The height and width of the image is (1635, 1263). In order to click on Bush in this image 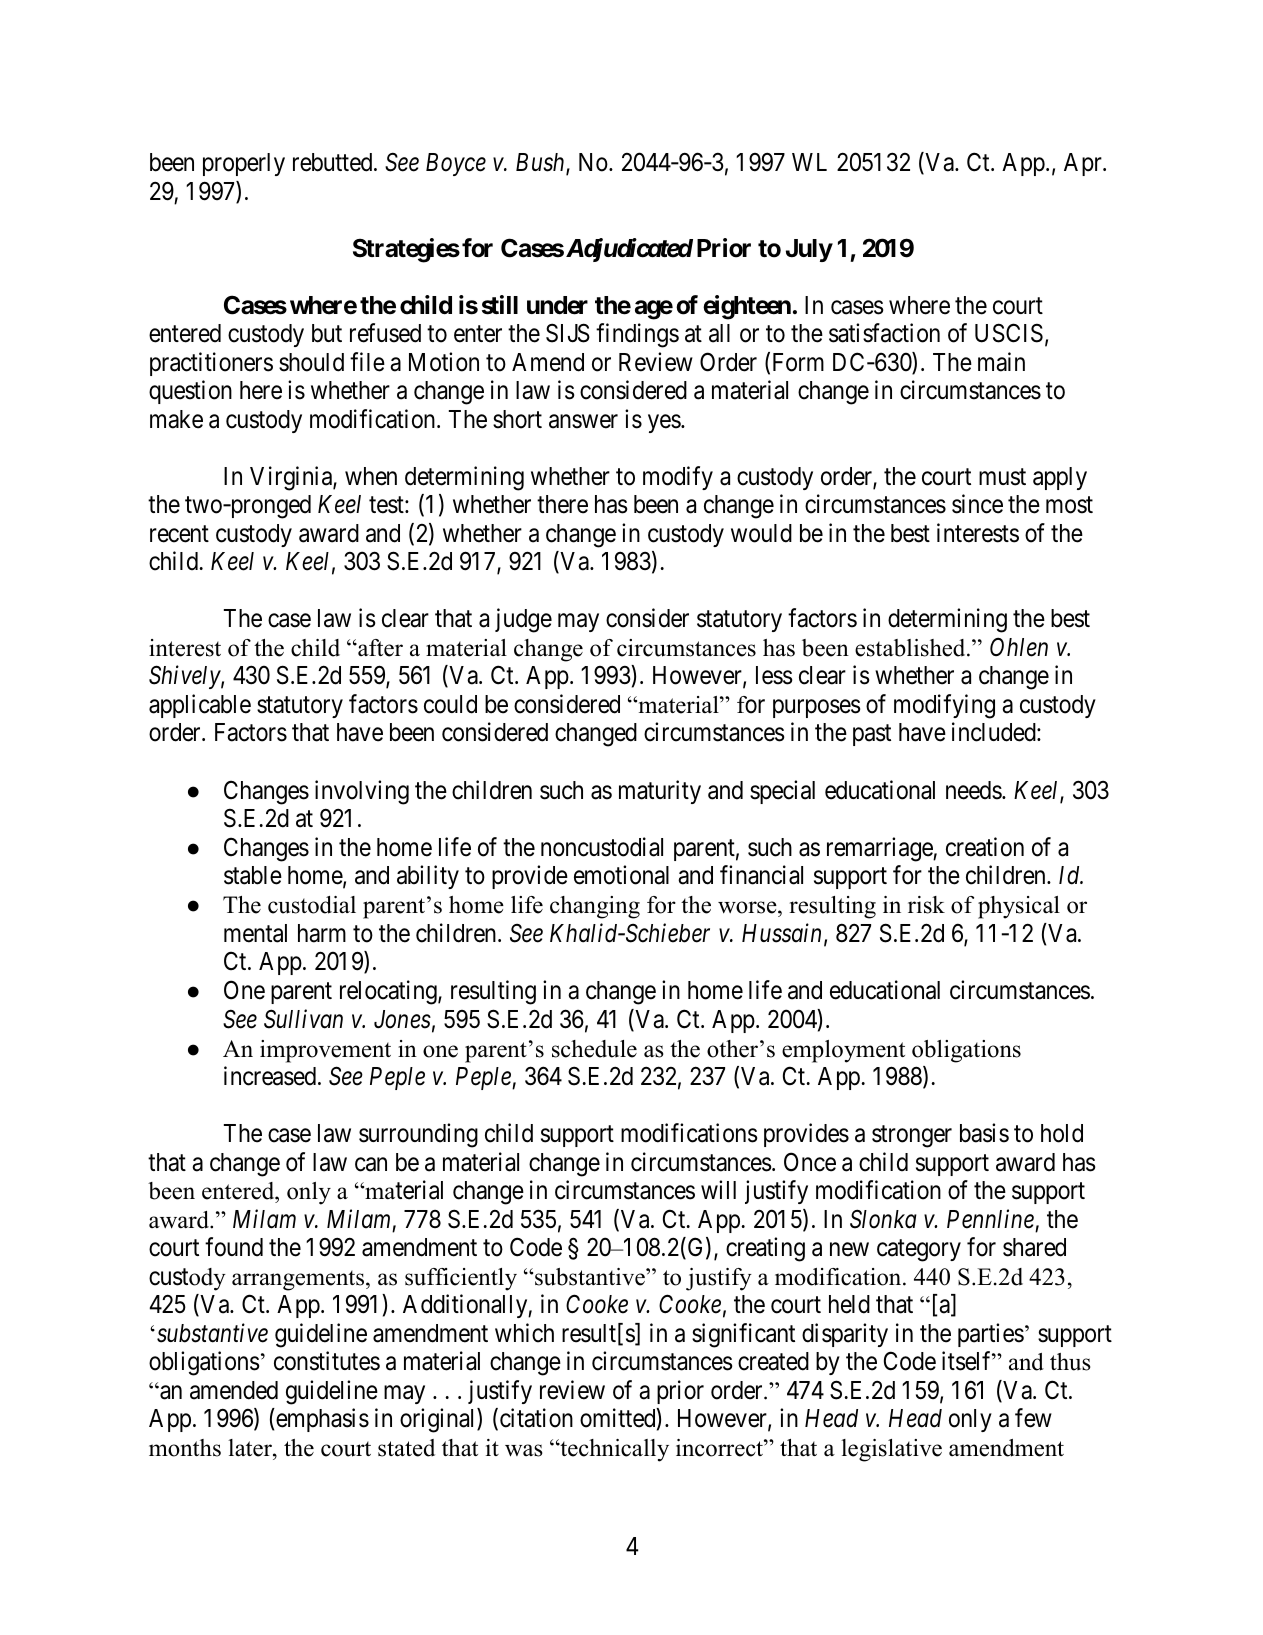, I will do `click(541, 163)`.
